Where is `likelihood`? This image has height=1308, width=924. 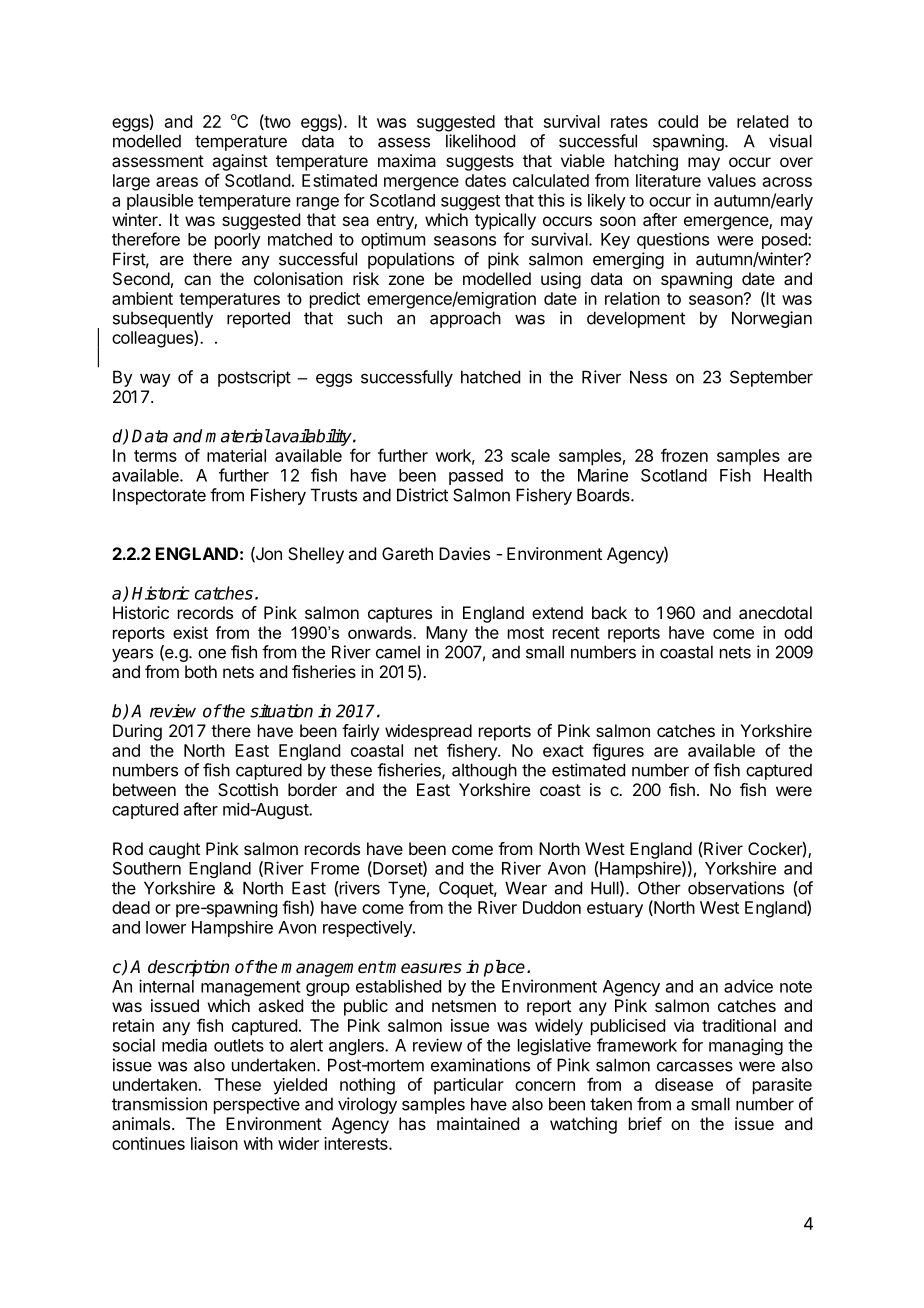
likelihood is located at coordinates (480, 141).
